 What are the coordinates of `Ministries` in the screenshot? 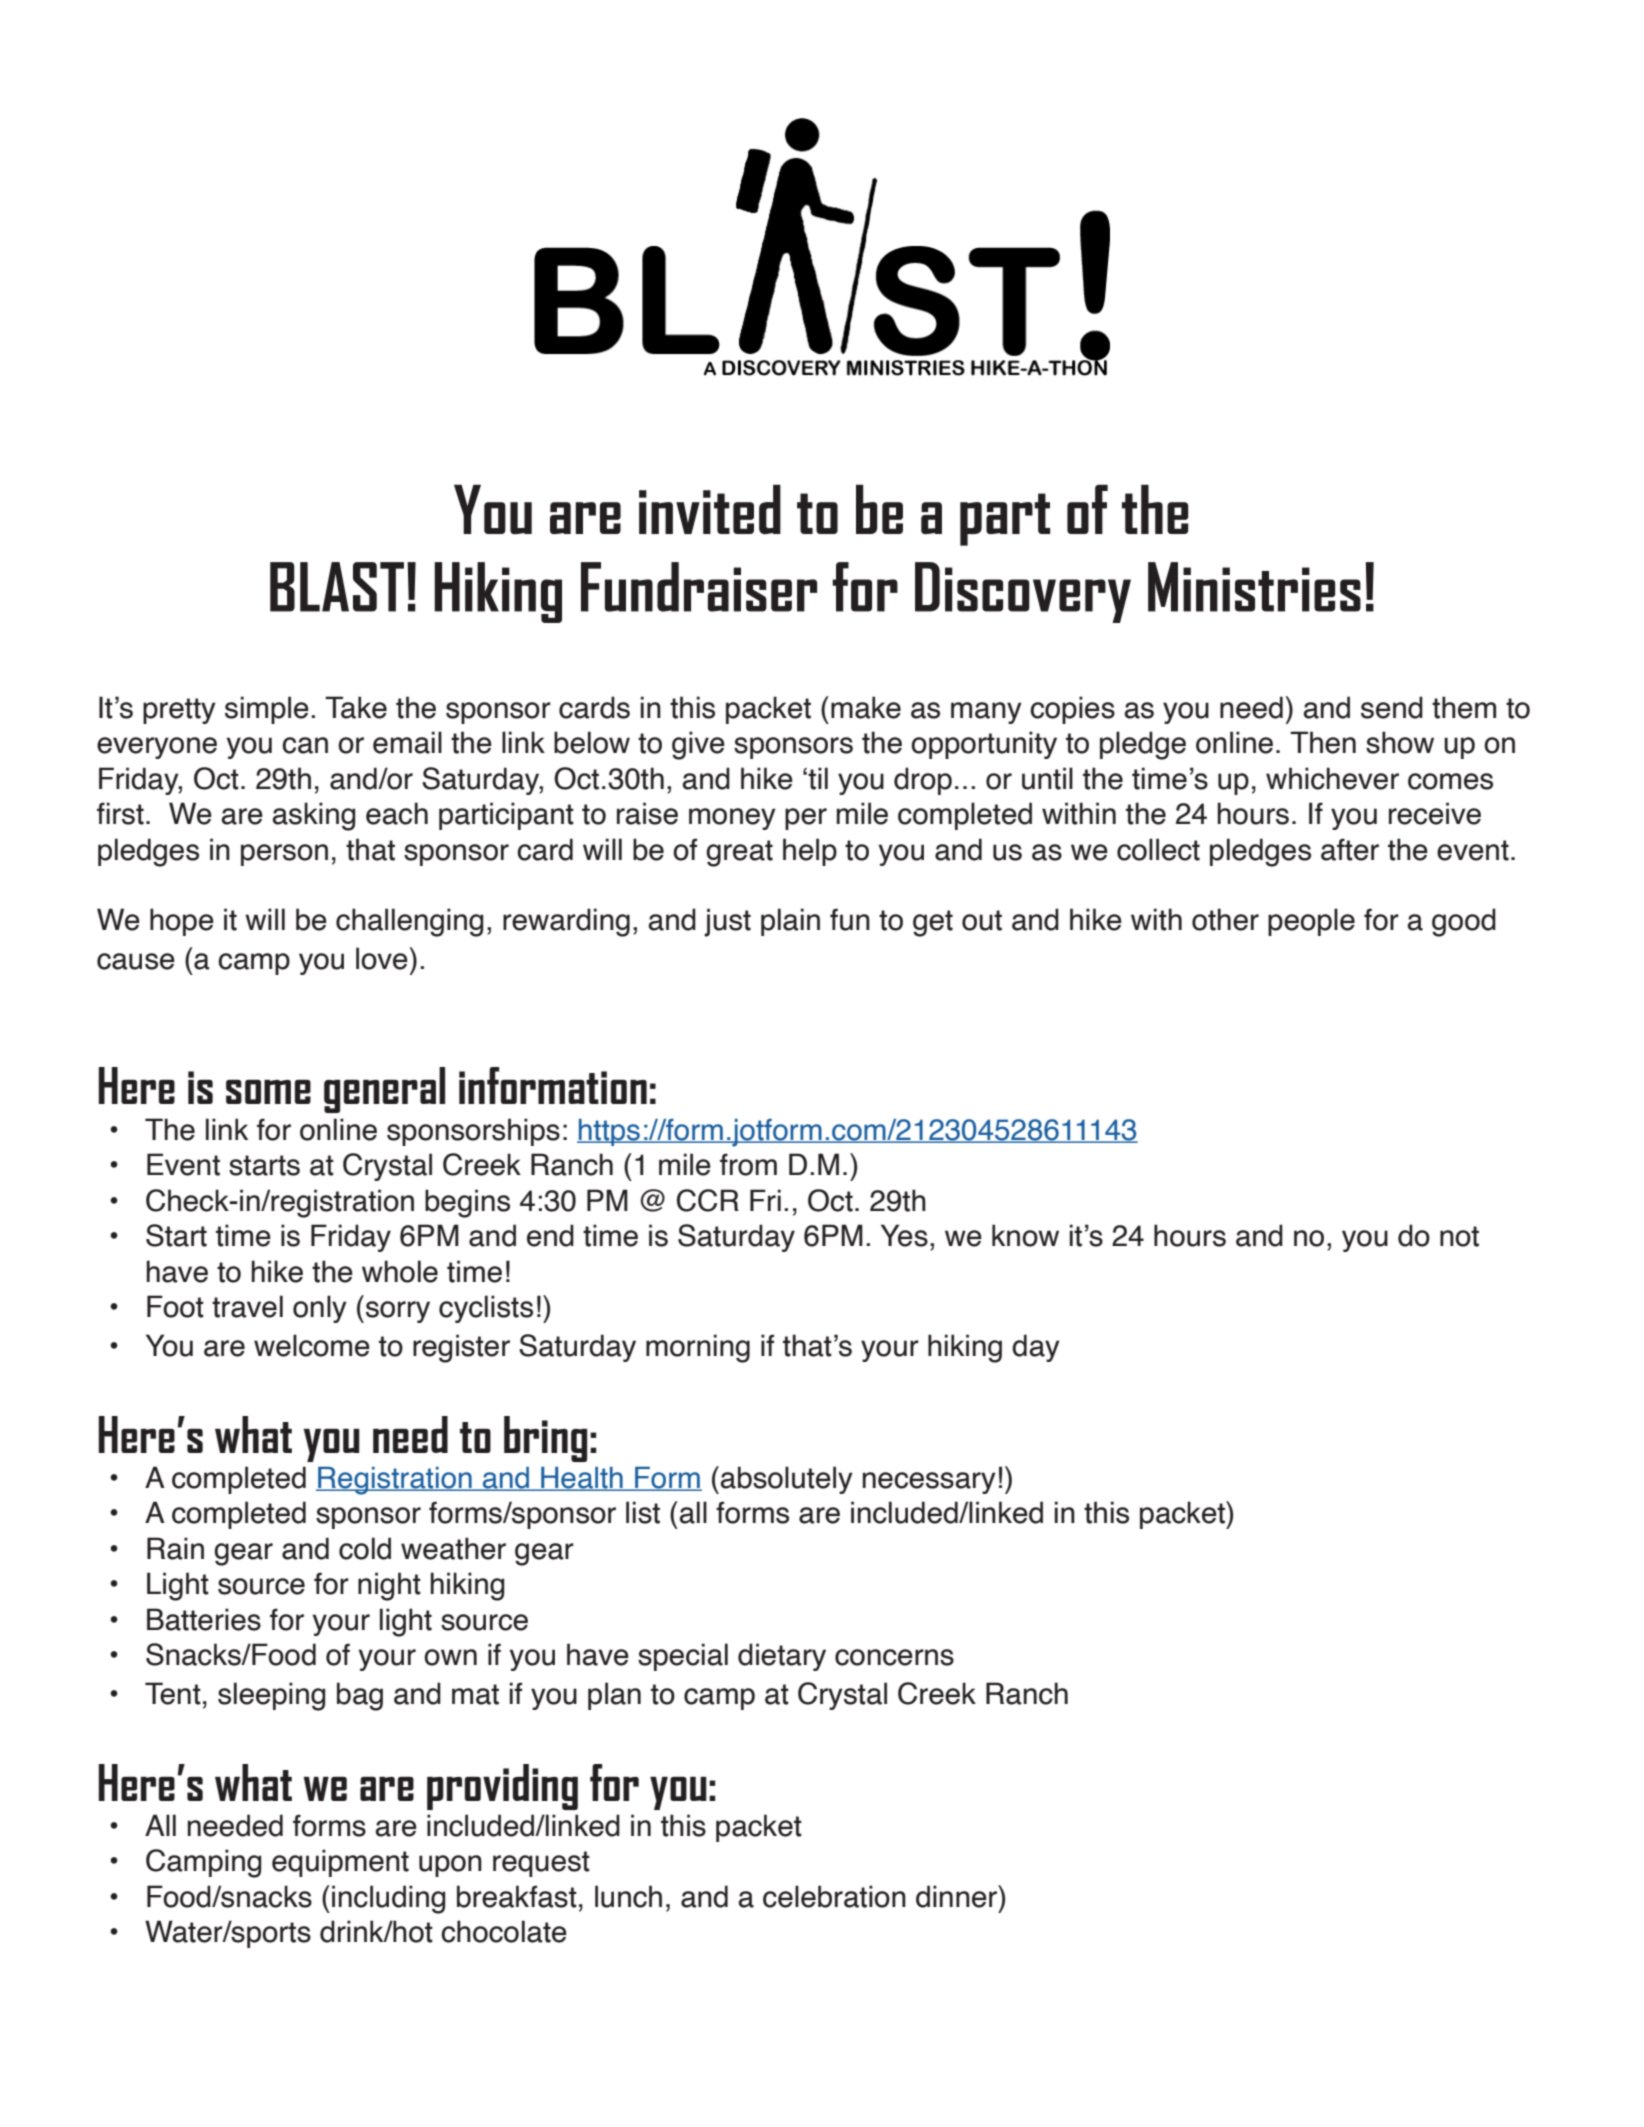 It's located at (1254, 587).
